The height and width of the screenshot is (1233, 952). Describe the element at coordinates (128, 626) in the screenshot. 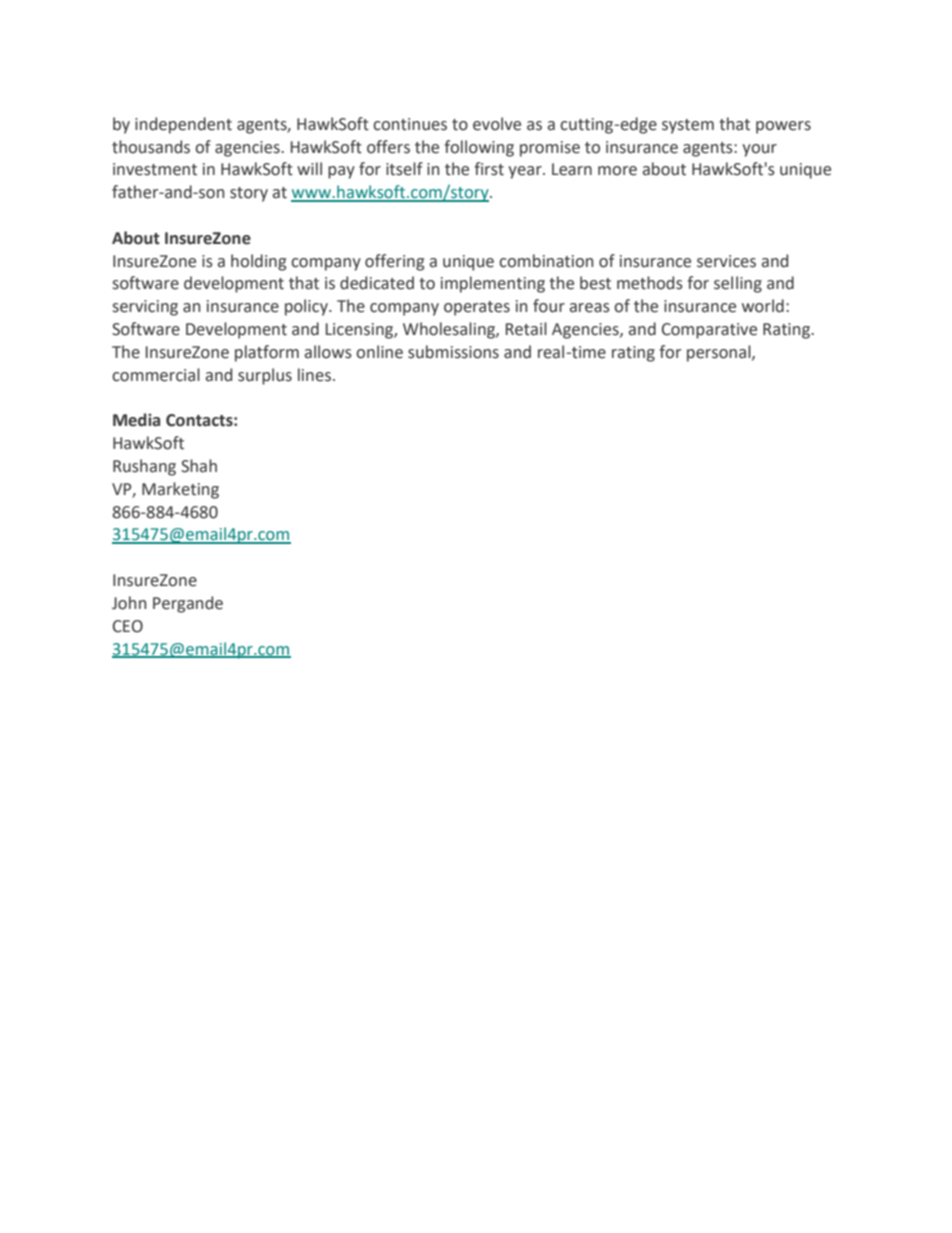

I see `CEO` at that location.
